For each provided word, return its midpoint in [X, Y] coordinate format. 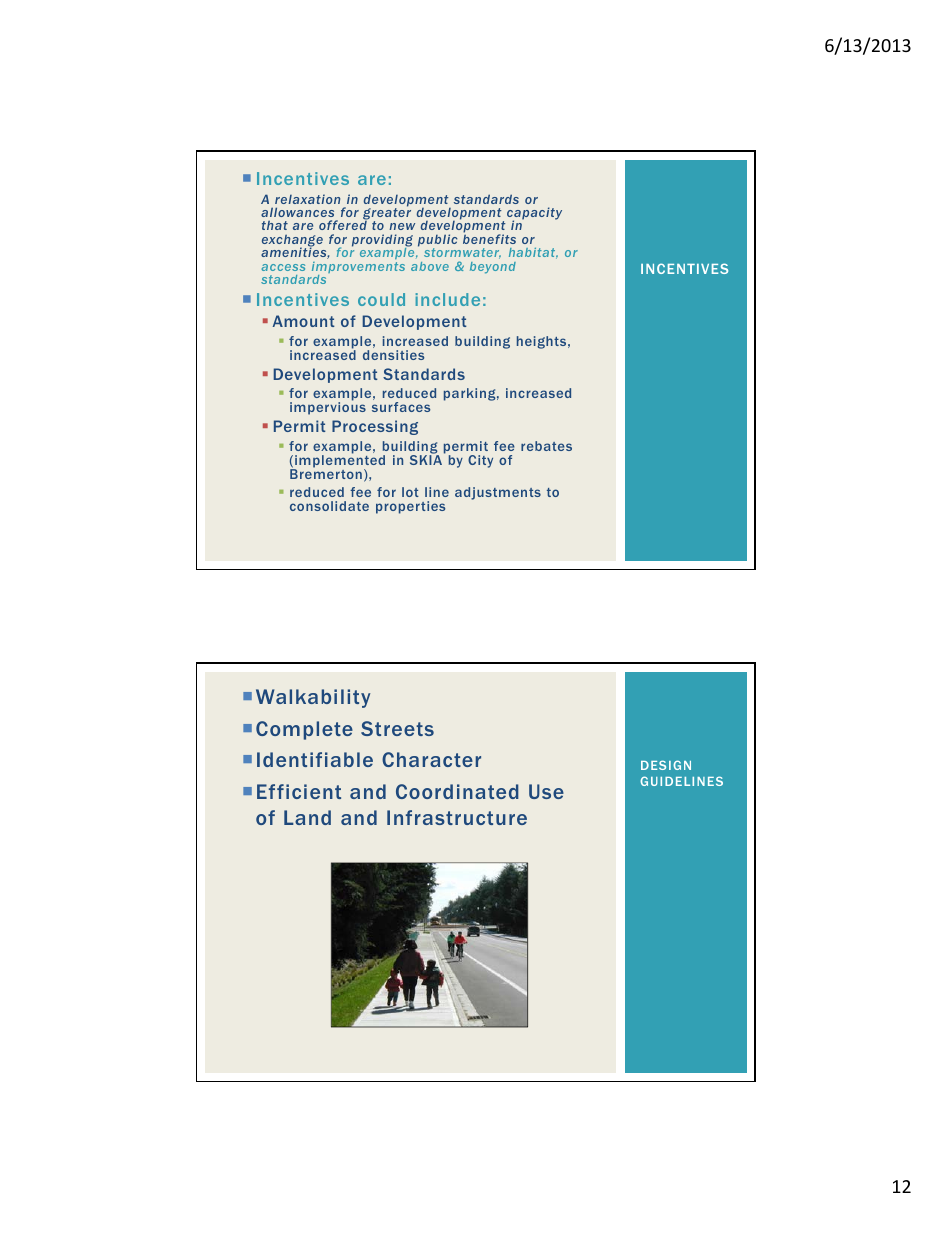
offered [343, 224]
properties [410, 507]
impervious [328, 408]
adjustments [498, 493]
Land [307, 817]
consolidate [329, 506]
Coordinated [457, 791]
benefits [489, 238]
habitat [533, 253]
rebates [546, 446]
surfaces [401, 407]
